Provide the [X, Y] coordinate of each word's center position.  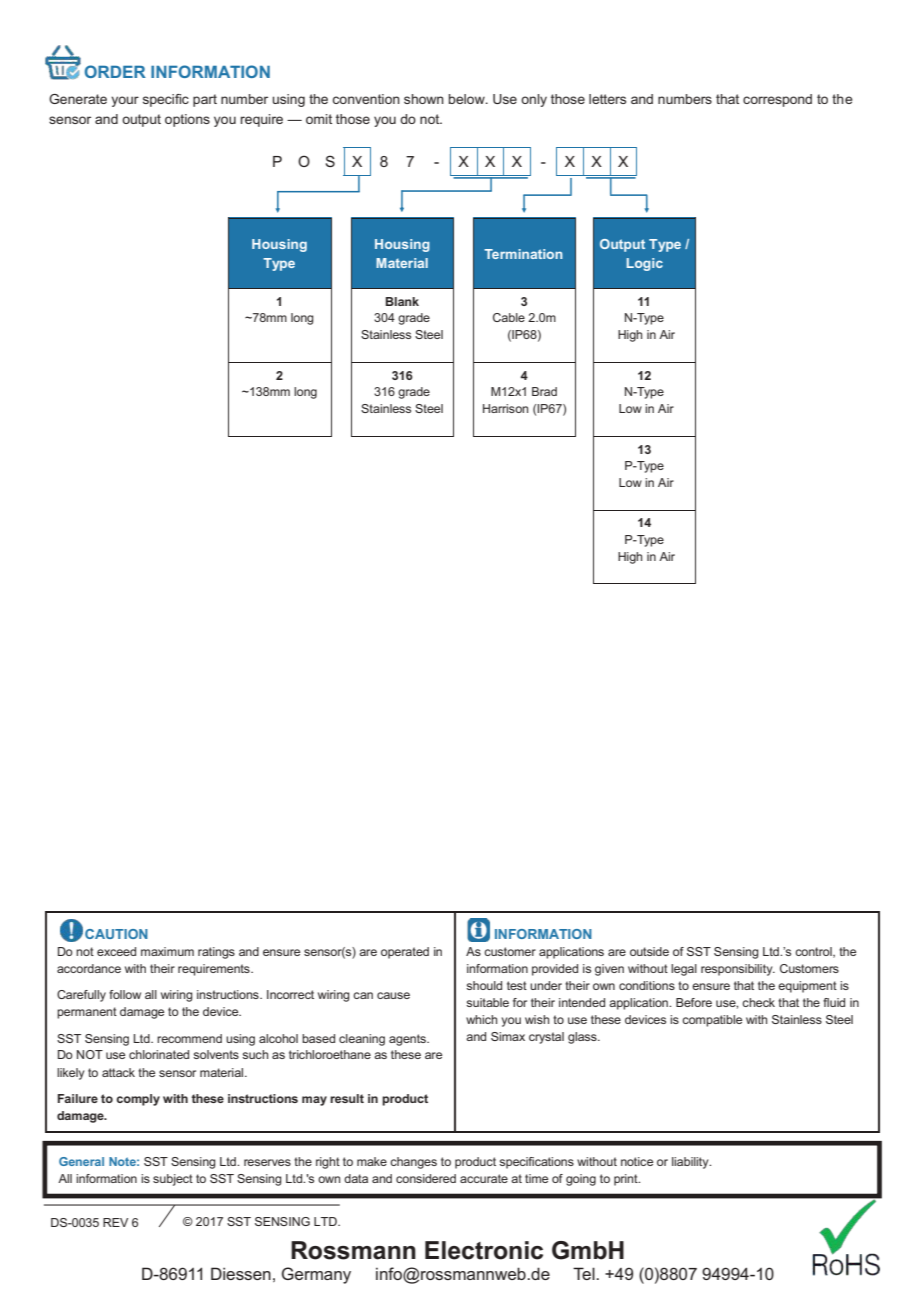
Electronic [484, 1250]
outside [649, 951]
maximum [167, 951]
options [187, 120]
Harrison [505, 408]
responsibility [738, 970]
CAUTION [116, 934]
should [484, 985]
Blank [402, 301]
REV [115, 1222]
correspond [777, 100]
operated [405, 953]
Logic [645, 264]
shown [424, 99]
